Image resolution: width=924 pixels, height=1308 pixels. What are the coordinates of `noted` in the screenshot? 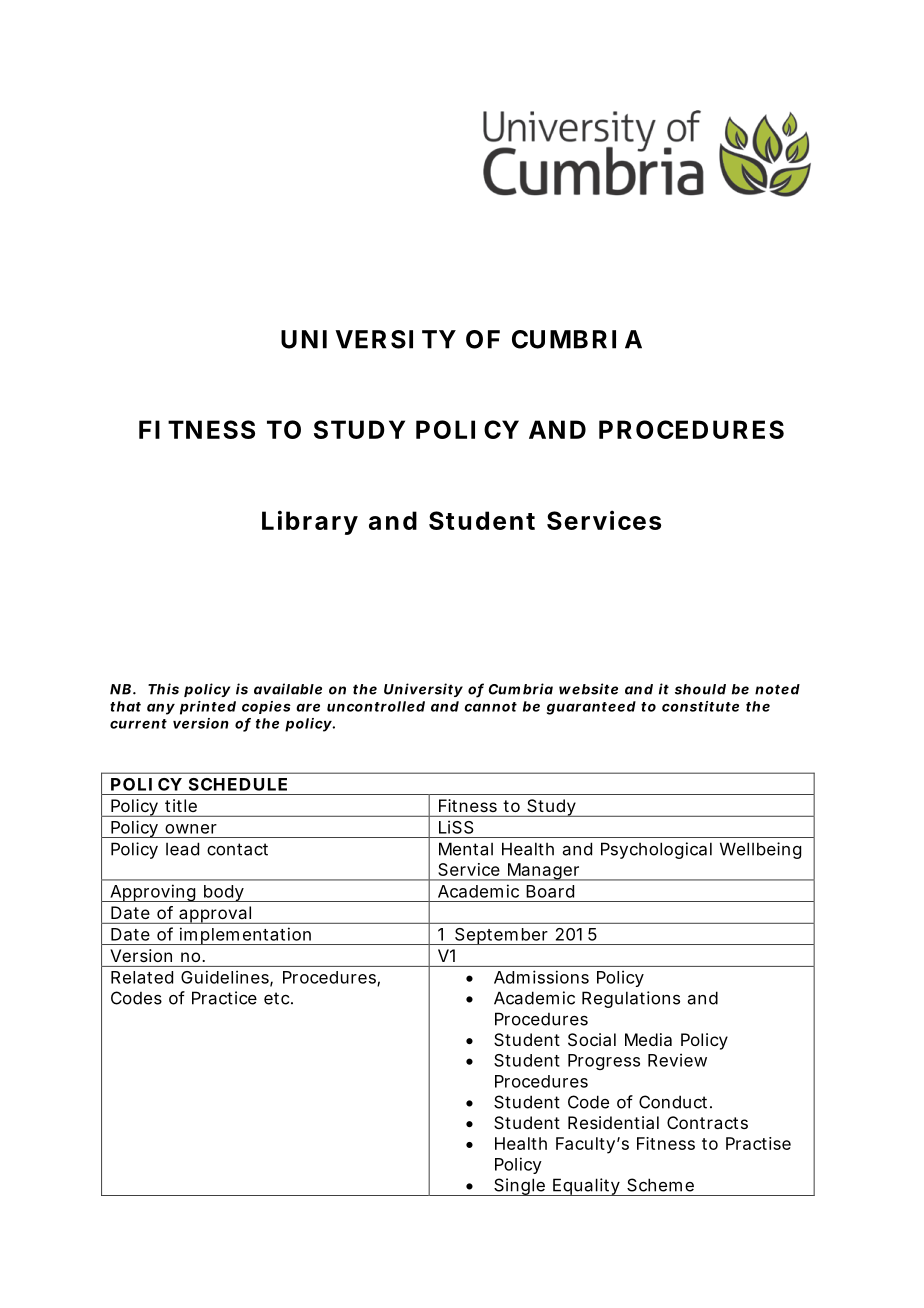 It's located at (777, 689).
